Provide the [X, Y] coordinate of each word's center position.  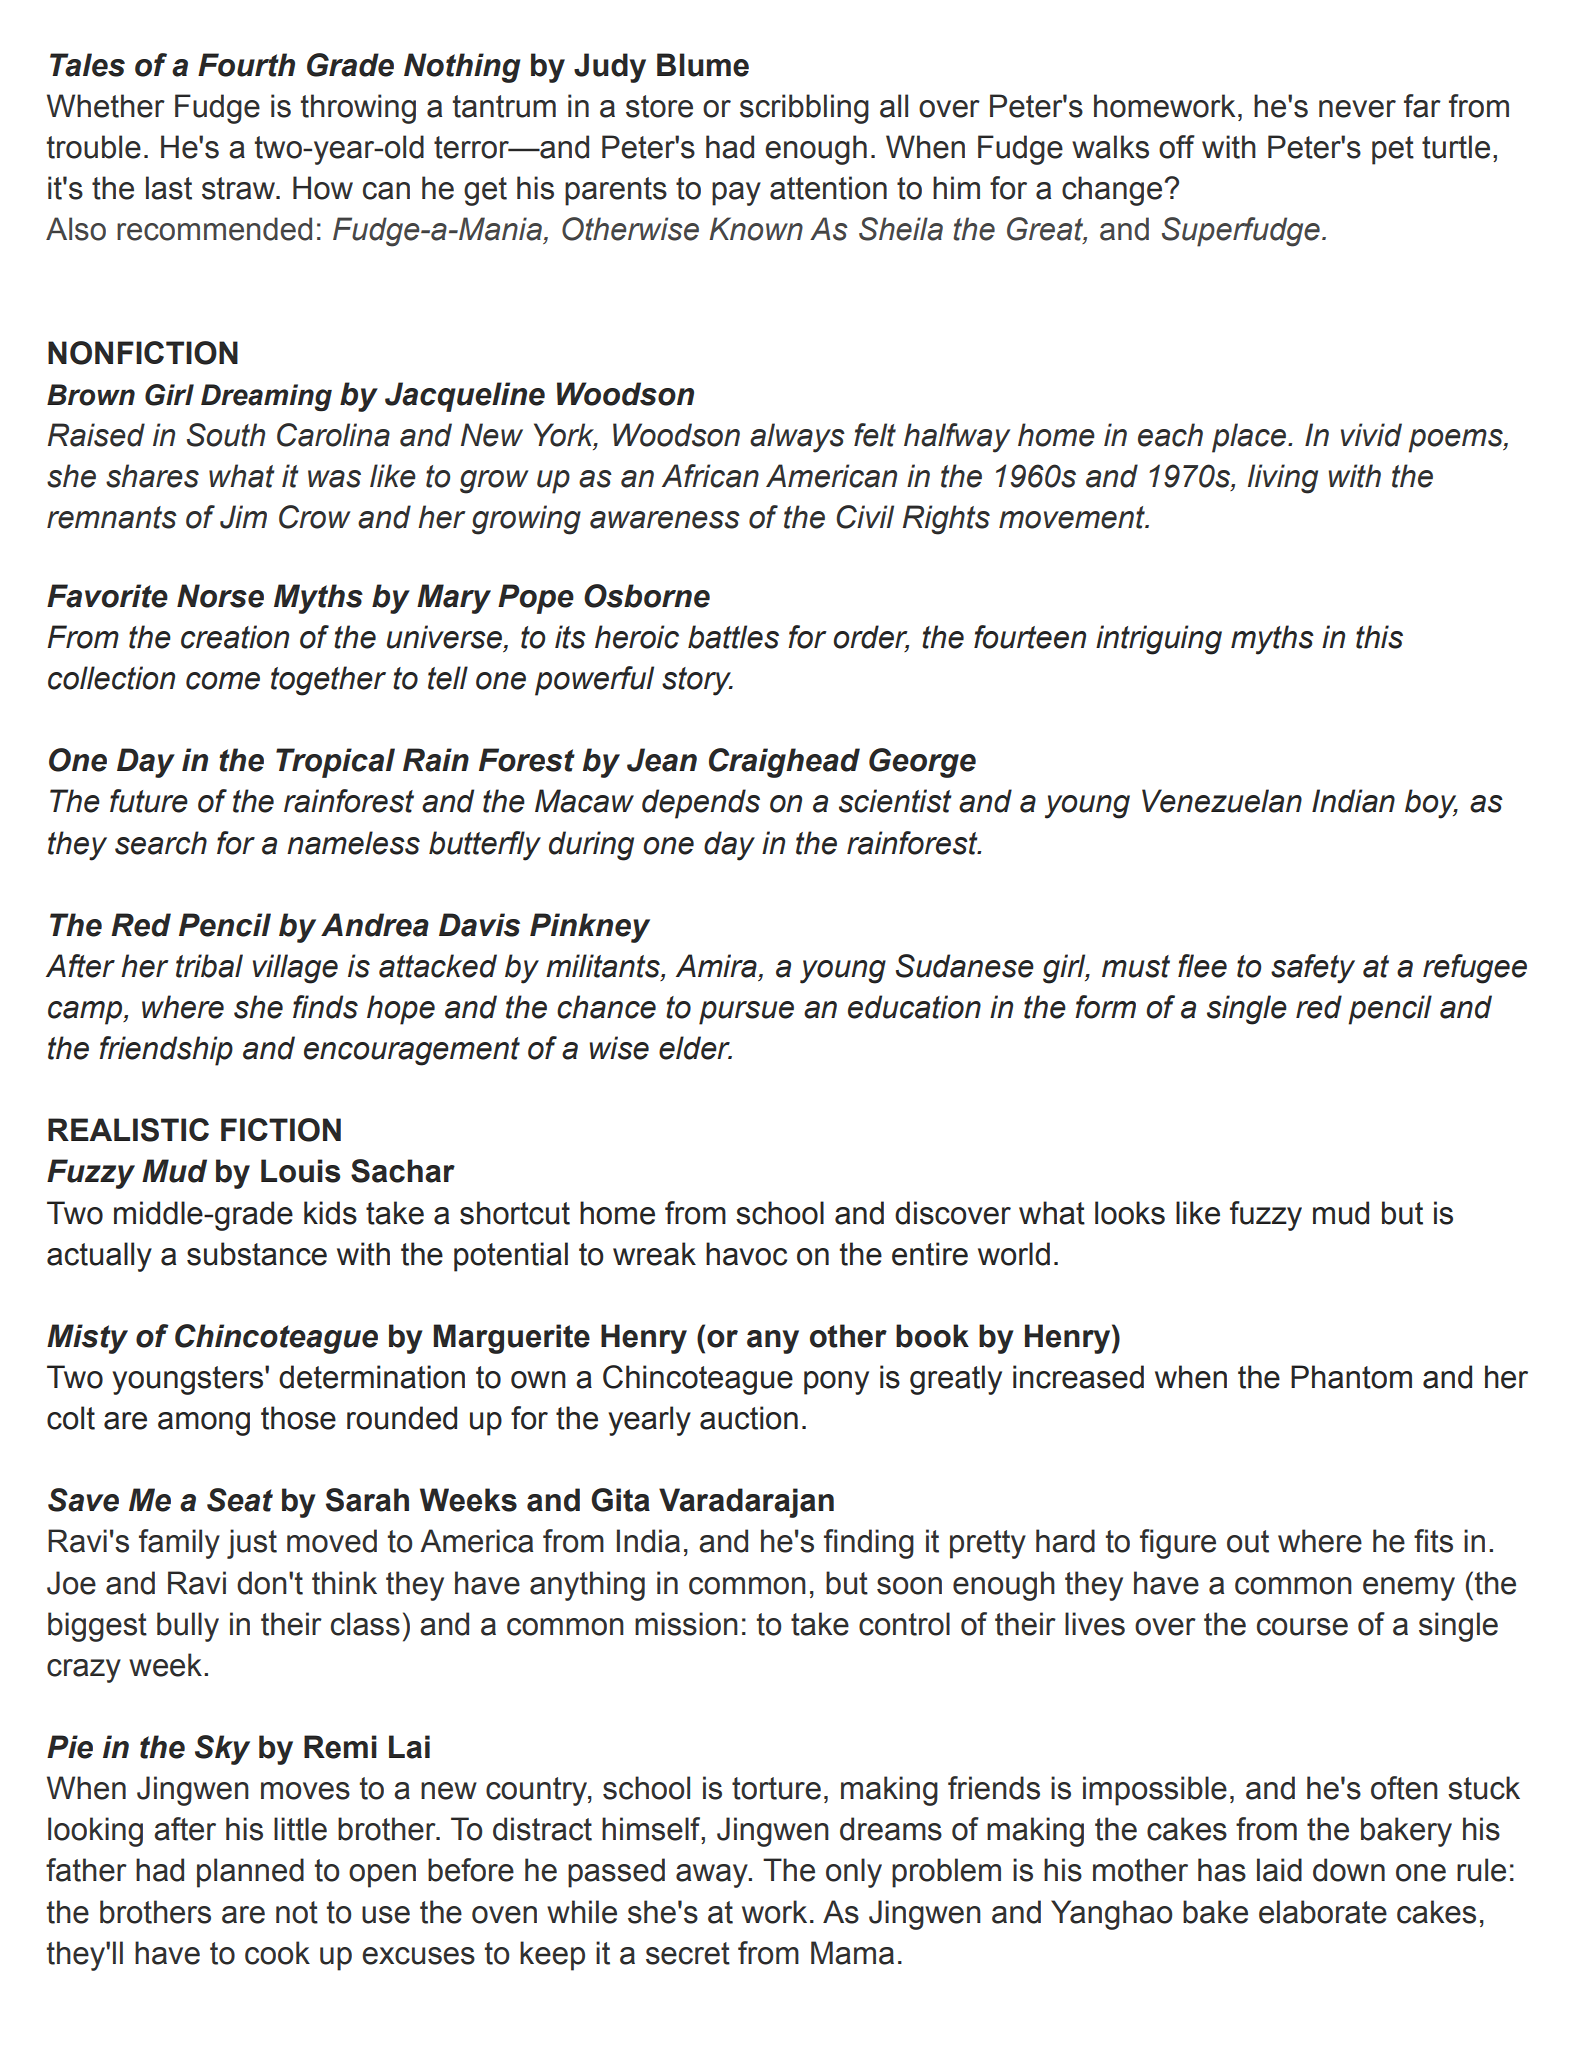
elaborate [1323, 1912]
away [713, 1876]
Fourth [246, 65]
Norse [220, 596]
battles [733, 637]
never [1357, 109]
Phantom [1351, 1377]
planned [250, 1873]
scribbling [804, 109]
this [1379, 637]
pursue [746, 1013]
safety [1313, 969]
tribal [209, 966]
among [204, 1424]
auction [749, 1418]
